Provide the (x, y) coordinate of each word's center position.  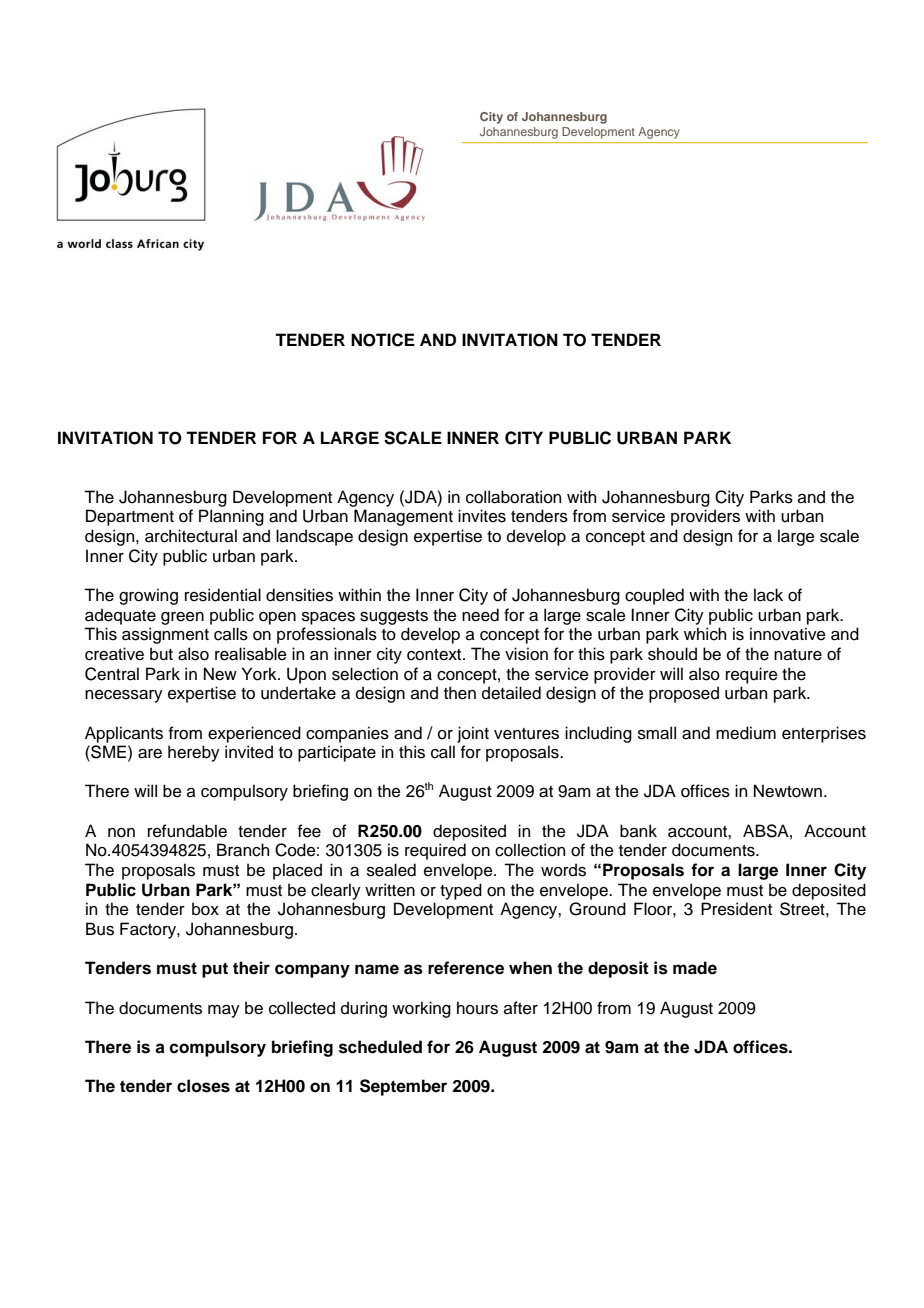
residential (223, 595)
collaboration (513, 497)
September (403, 1087)
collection (530, 850)
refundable (187, 831)
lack (768, 595)
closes (203, 1086)
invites (482, 516)
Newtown (788, 791)
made (695, 968)
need (480, 615)
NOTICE (383, 340)
